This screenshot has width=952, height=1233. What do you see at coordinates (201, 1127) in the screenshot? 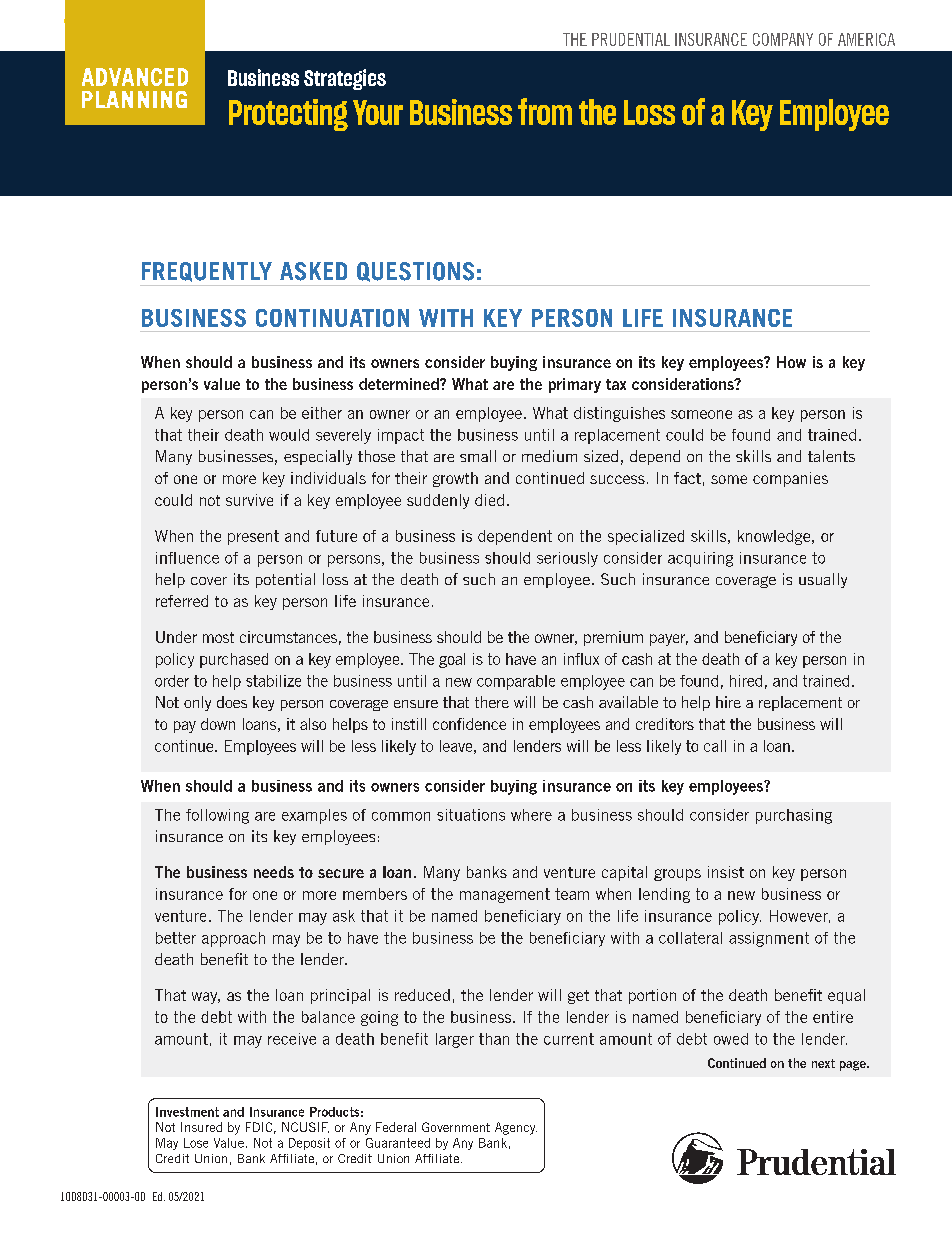
I see `Insured` at bounding box center [201, 1127].
